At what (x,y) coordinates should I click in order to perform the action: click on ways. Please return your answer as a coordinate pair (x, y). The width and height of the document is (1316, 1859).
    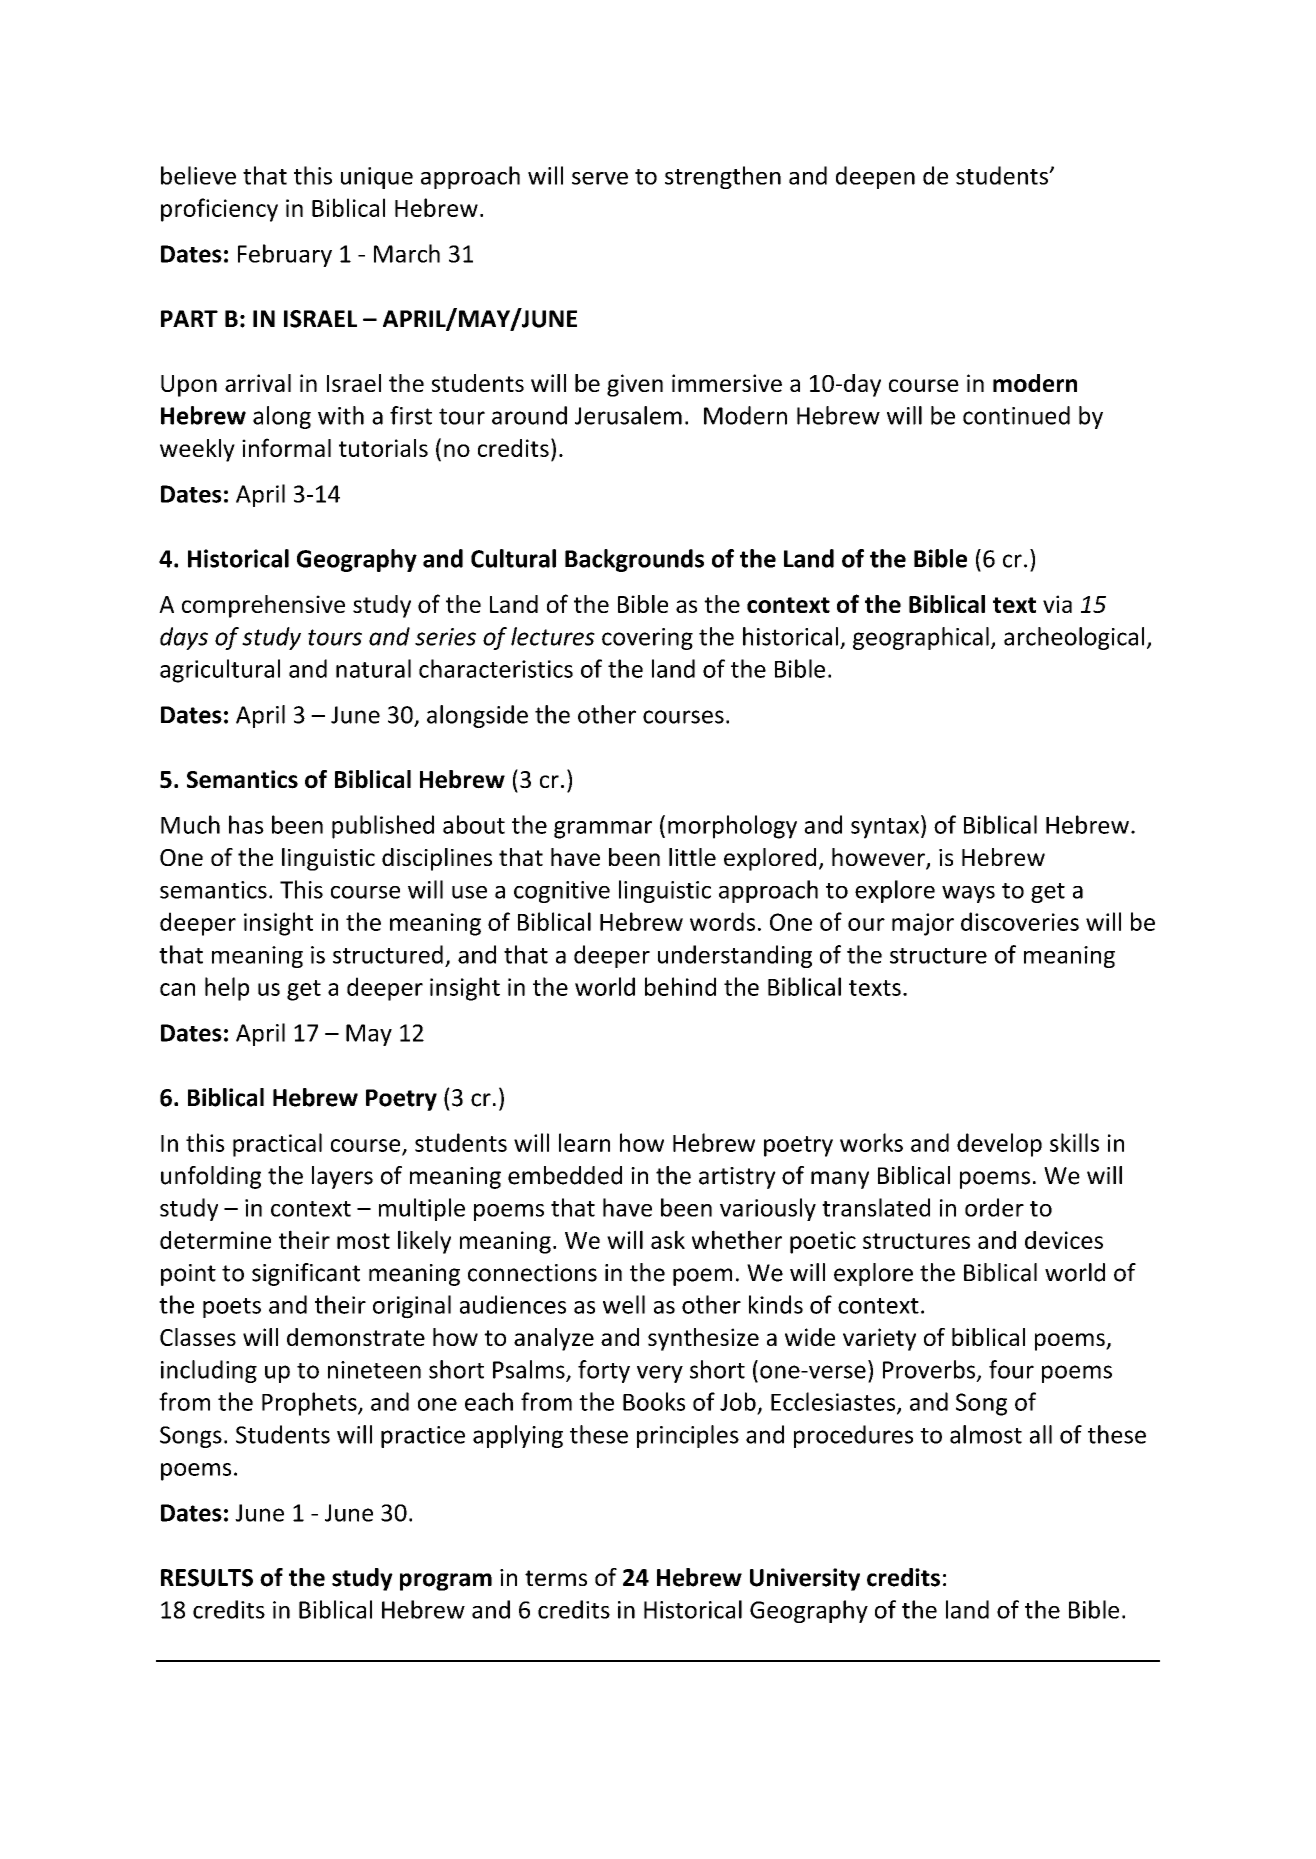
    Looking at the image, I should click on (968, 894).
